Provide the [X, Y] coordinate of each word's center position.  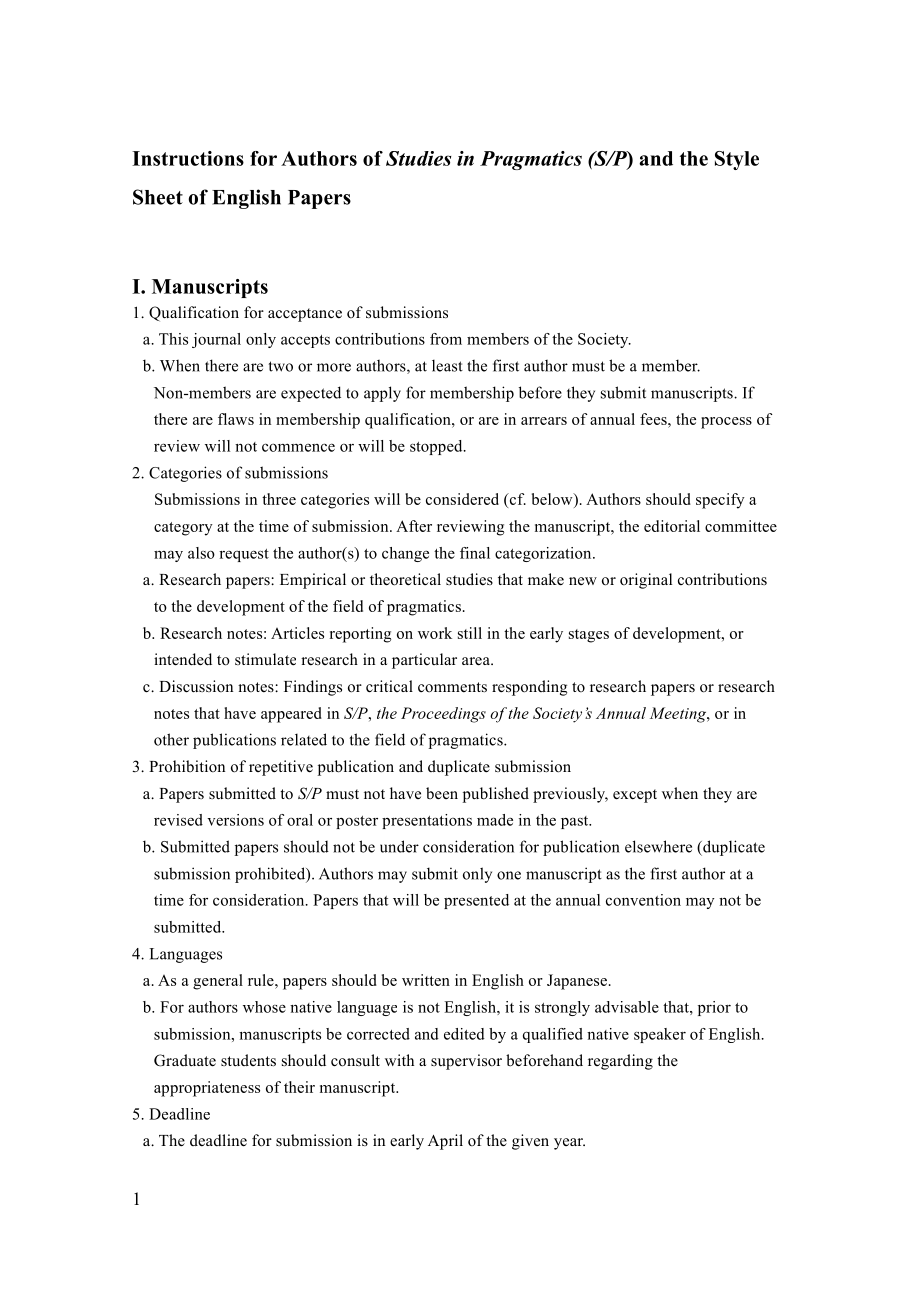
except [635, 796]
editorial [672, 526]
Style [737, 160]
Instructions [188, 158]
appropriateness [207, 1089]
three [279, 499]
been [442, 793]
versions [235, 820]
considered [462, 499]
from [446, 339]
